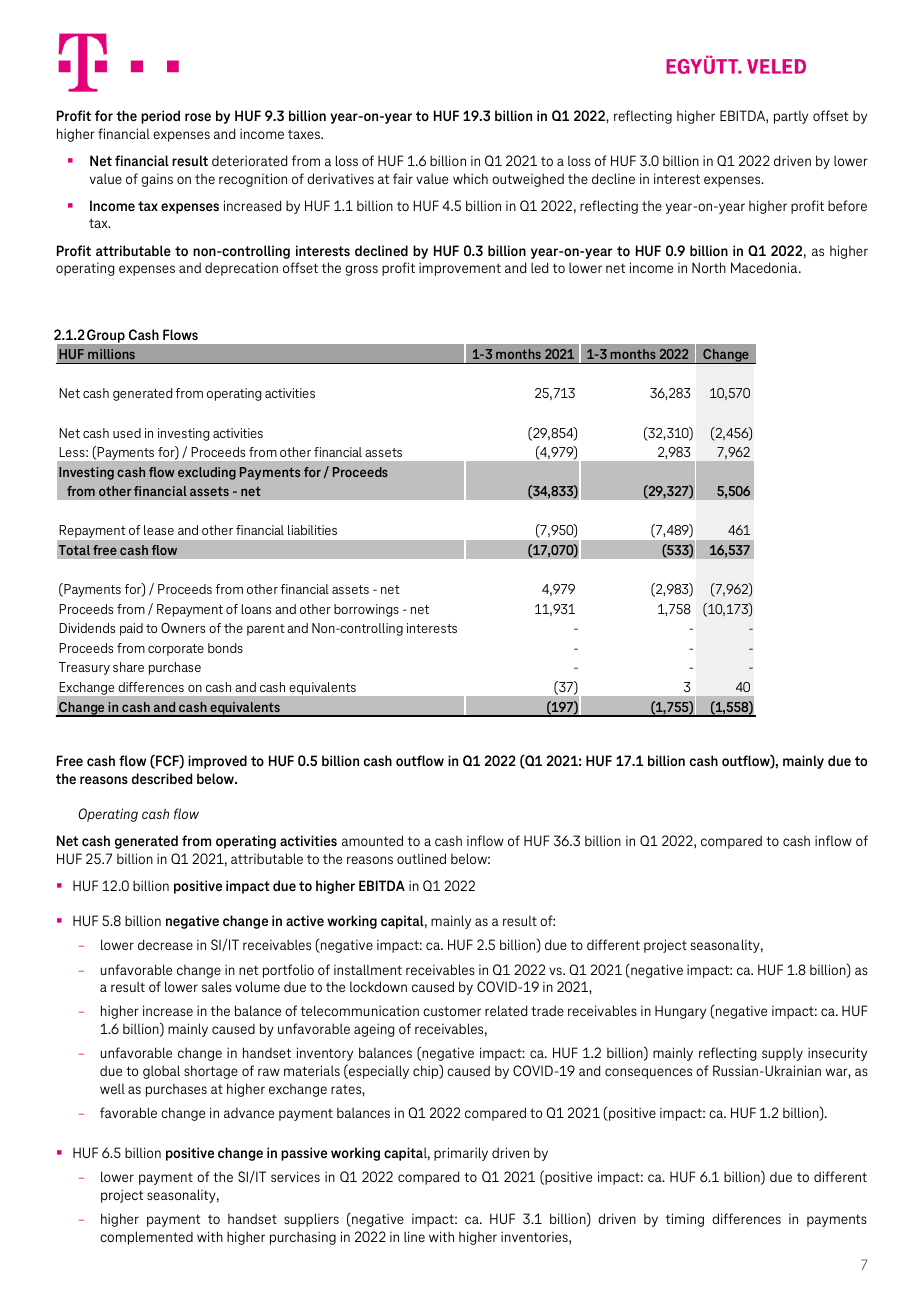 The image size is (924, 1308). I want to click on amounted, so click(372, 840).
